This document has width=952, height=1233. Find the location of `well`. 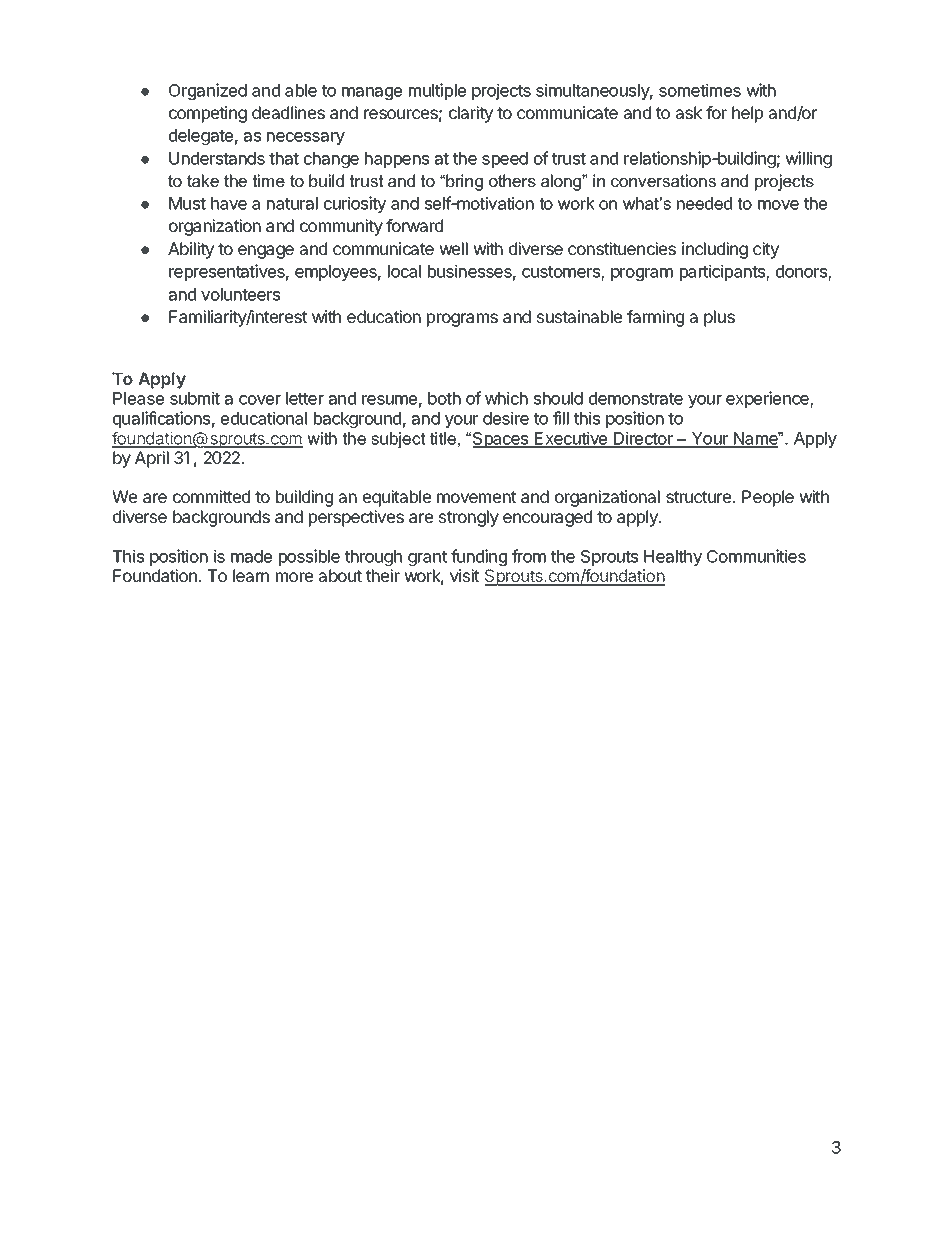

well is located at coordinates (453, 248).
